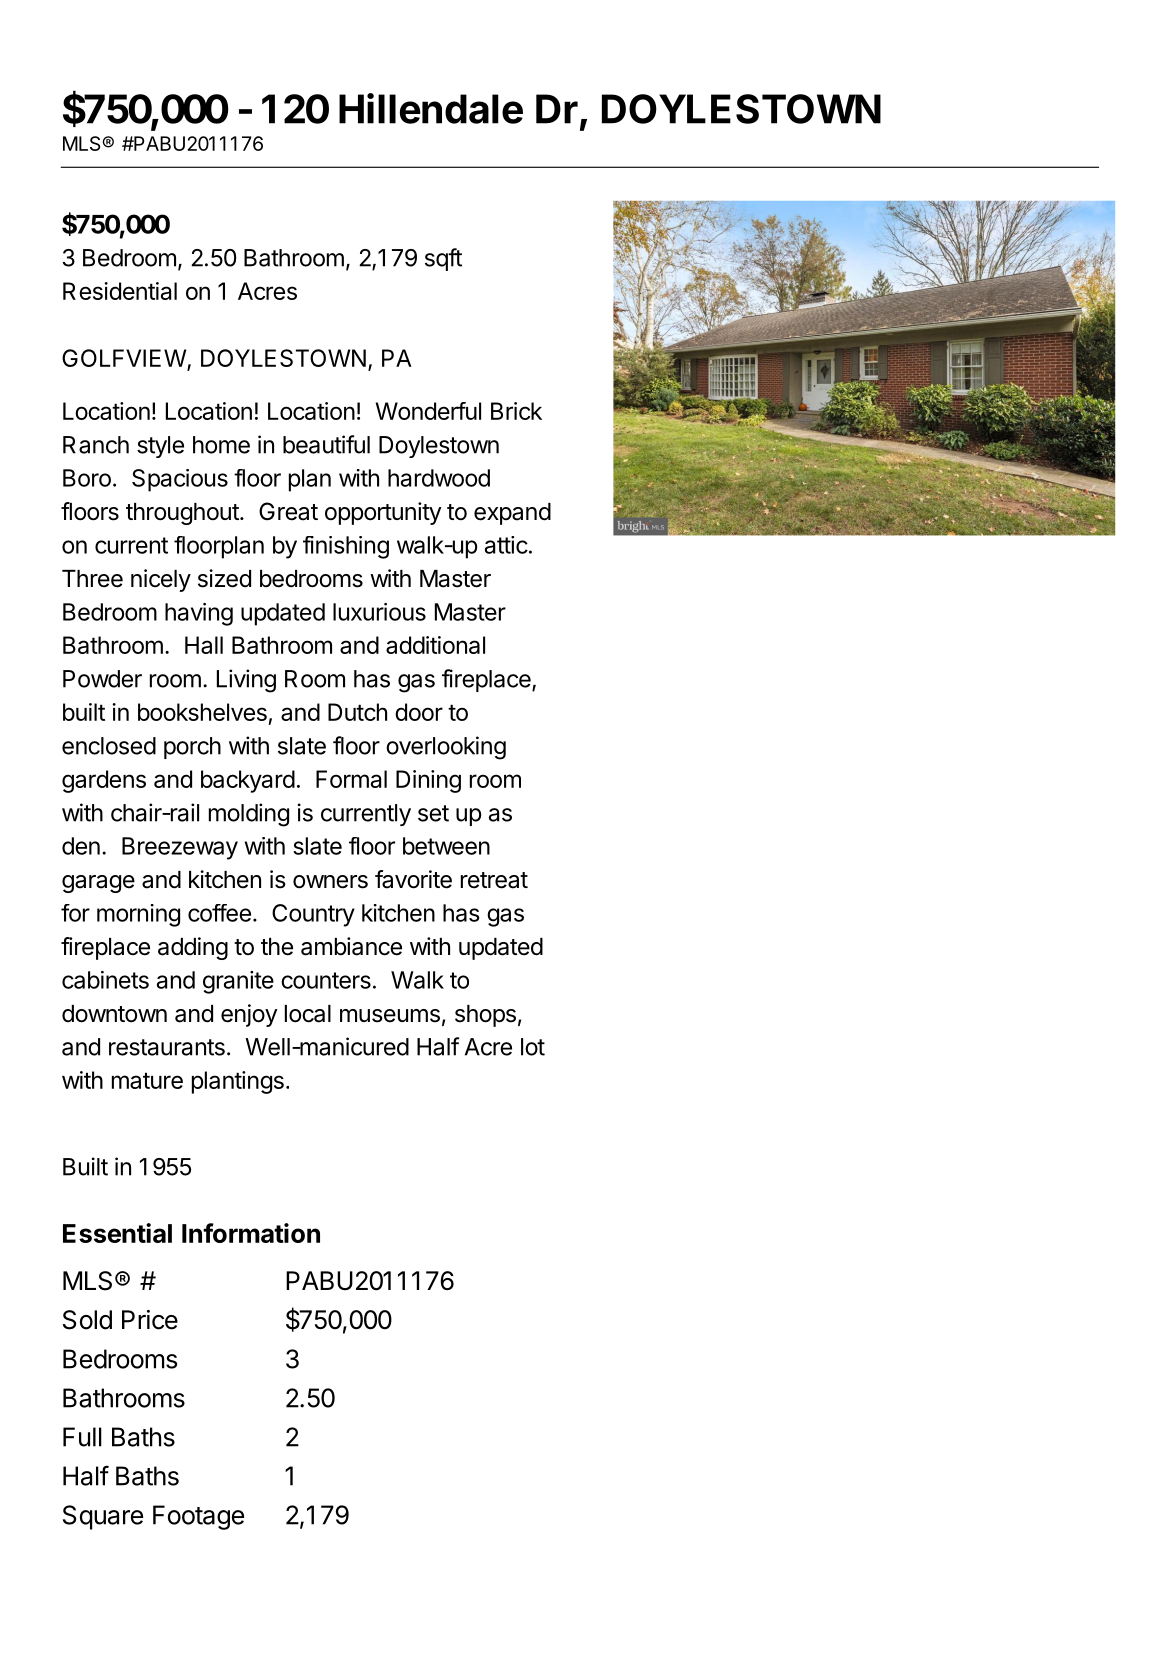 The image size is (1171, 1656). Describe the element at coordinates (103, 1517) in the document. I see `Square` at that location.
